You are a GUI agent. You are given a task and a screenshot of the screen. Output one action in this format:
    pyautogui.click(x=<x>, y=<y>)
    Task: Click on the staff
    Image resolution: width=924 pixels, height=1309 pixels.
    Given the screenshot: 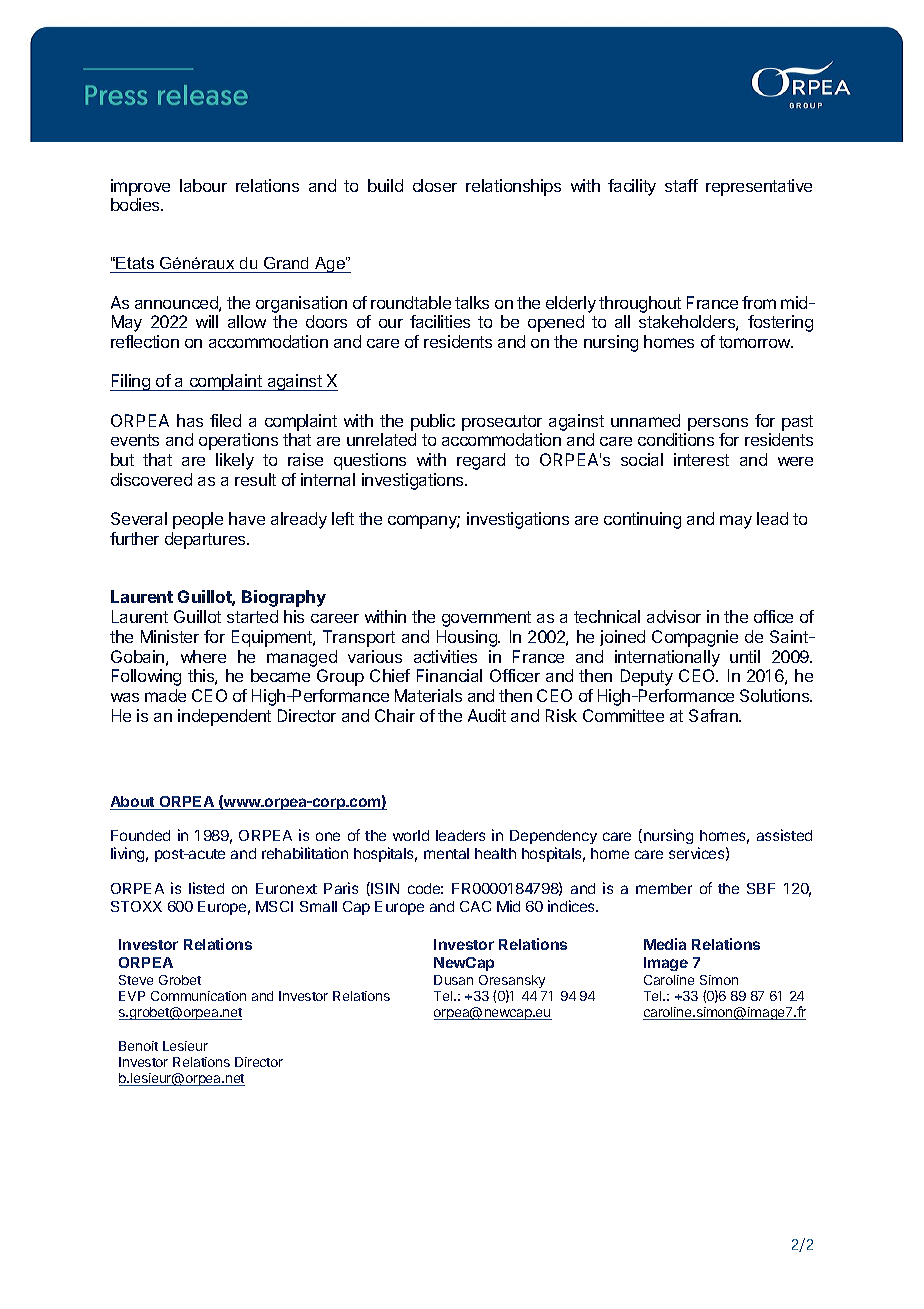 What is the action you would take?
    pyautogui.click(x=681, y=185)
